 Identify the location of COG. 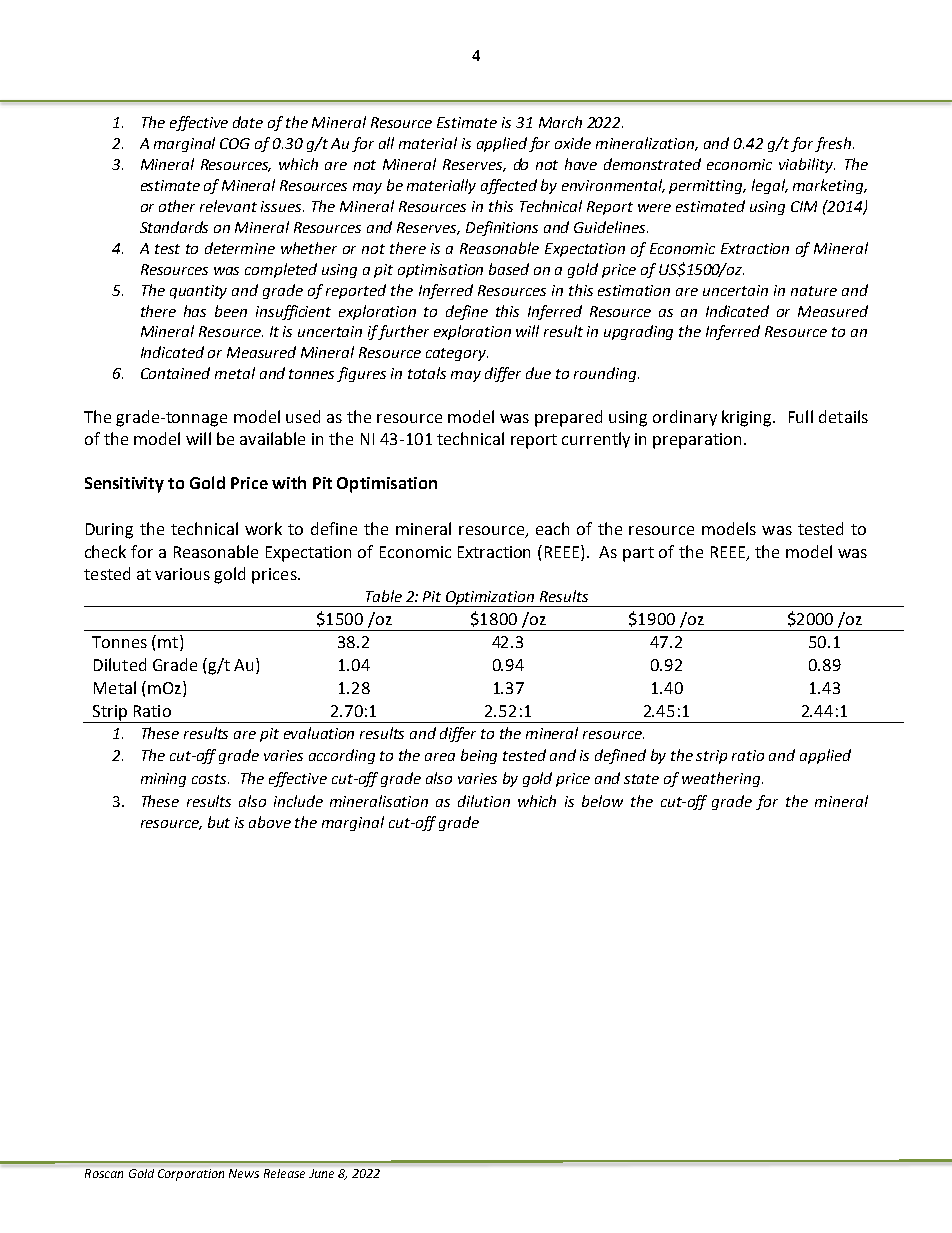
(235, 143).
